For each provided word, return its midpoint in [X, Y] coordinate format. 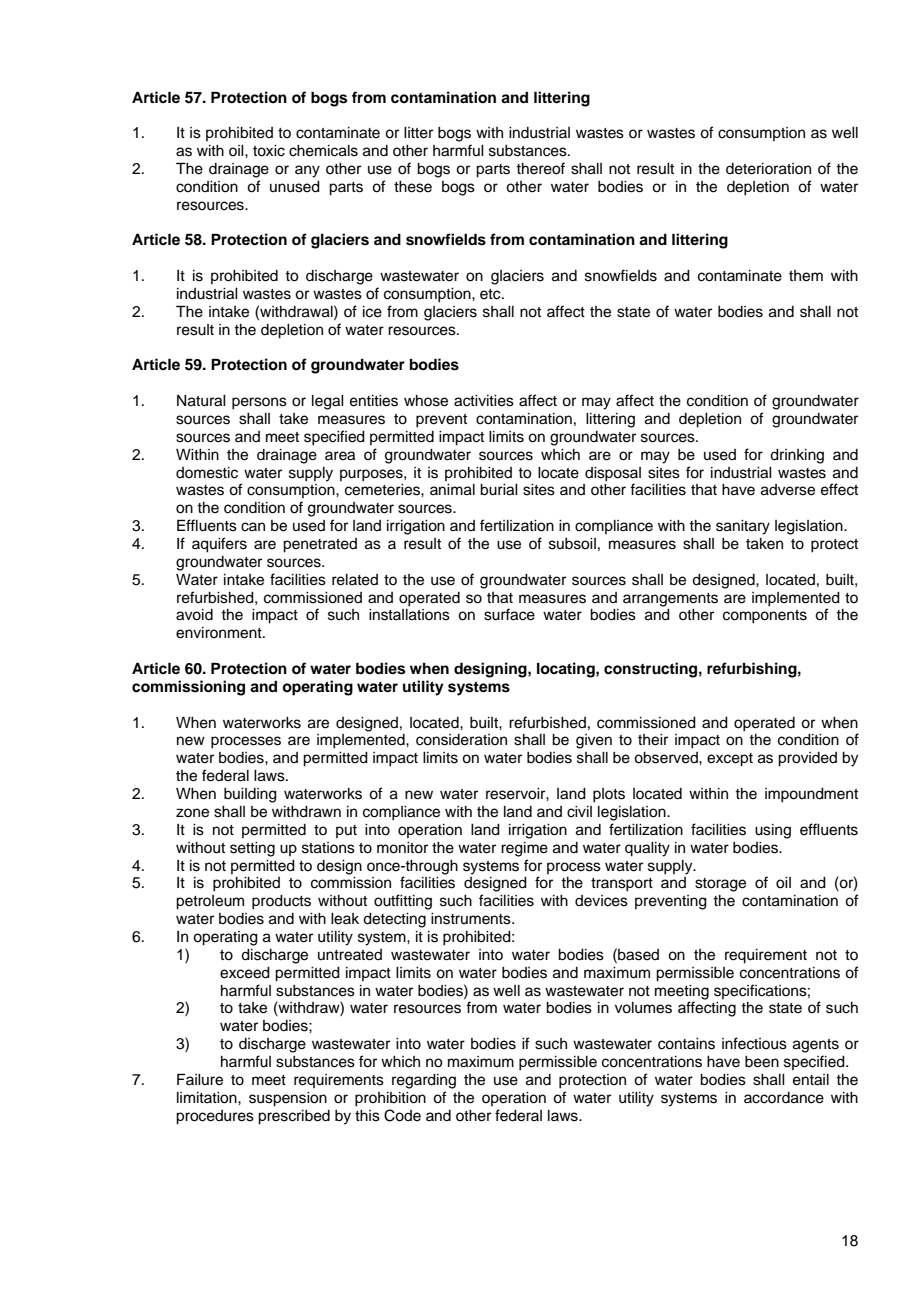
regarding [424, 1081]
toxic [269, 151]
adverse [788, 490]
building [250, 795]
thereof [540, 168]
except [730, 760]
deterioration [768, 169]
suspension [288, 1099]
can [253, 527]
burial [499, 490]
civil [579, 812]
